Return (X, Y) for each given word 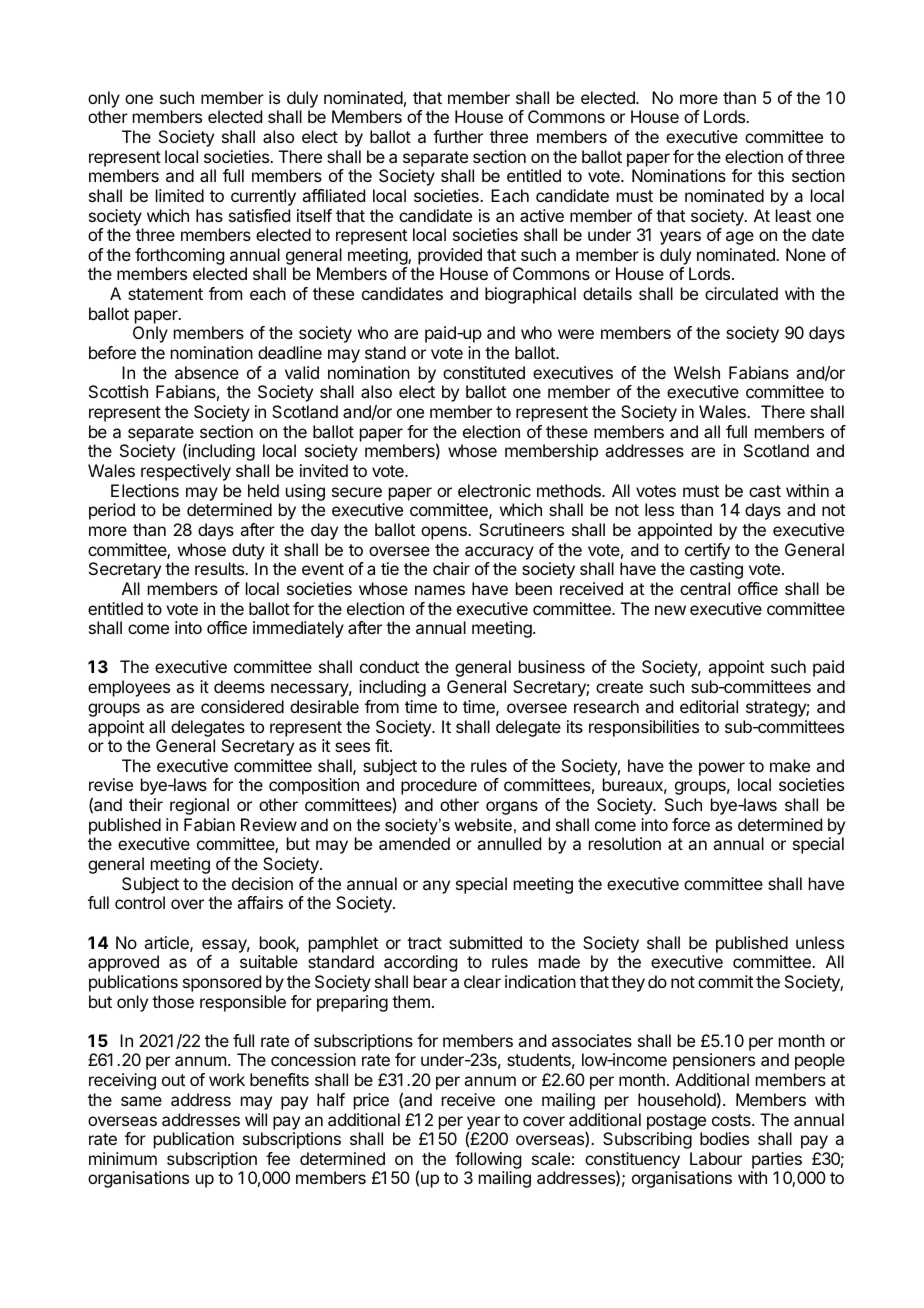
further (458, 136)
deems (239, 686)
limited (180, 195)
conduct (389, 666)
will (256, 1119)
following (488, 1162)
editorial (709, 706)
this (771, 175)
